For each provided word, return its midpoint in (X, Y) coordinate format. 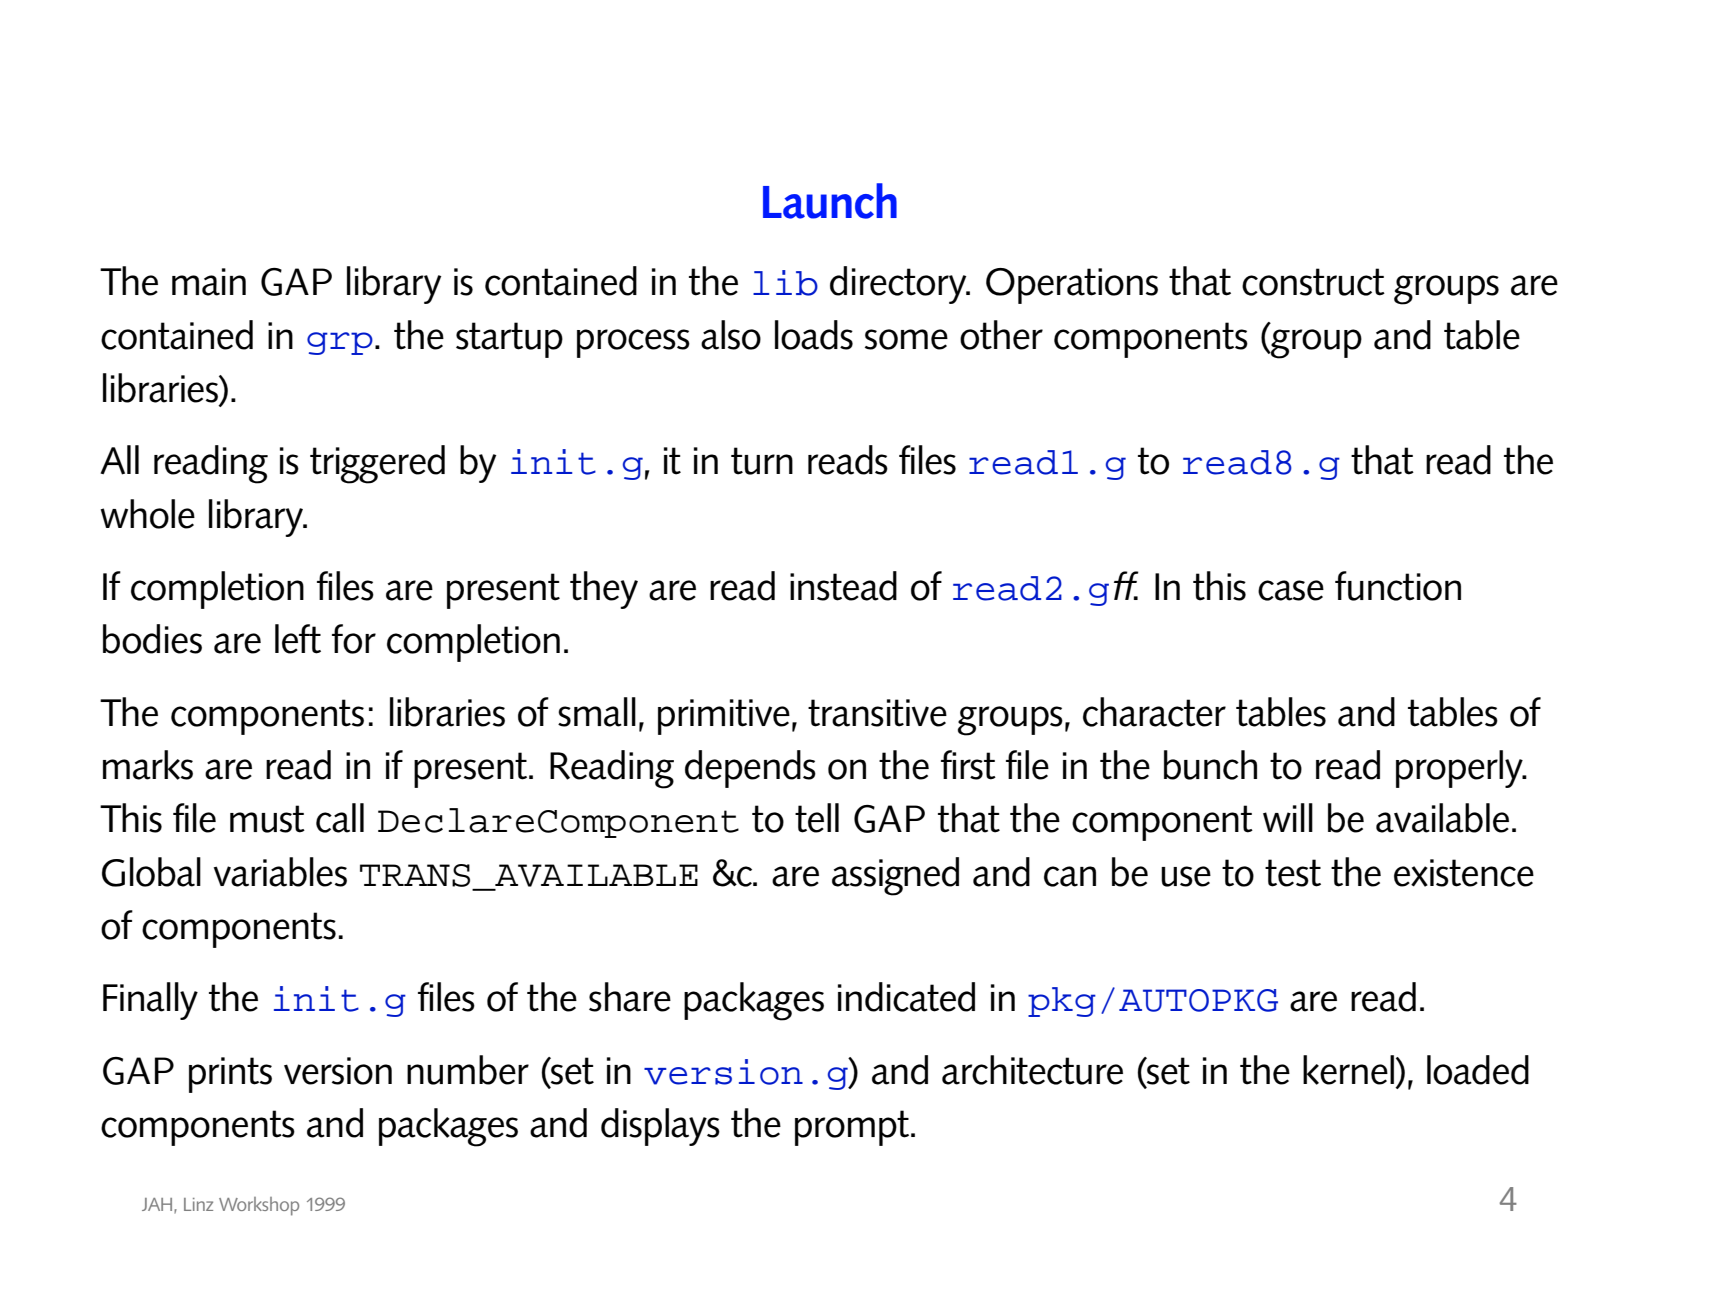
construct (1313, 282)
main (209, 282)
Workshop (259, 1206)
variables (280, 872)
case (1291, 590)
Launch (830, 201)
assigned (895, 876)
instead (843, 586)
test (1293, 873)
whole (147, 514)
